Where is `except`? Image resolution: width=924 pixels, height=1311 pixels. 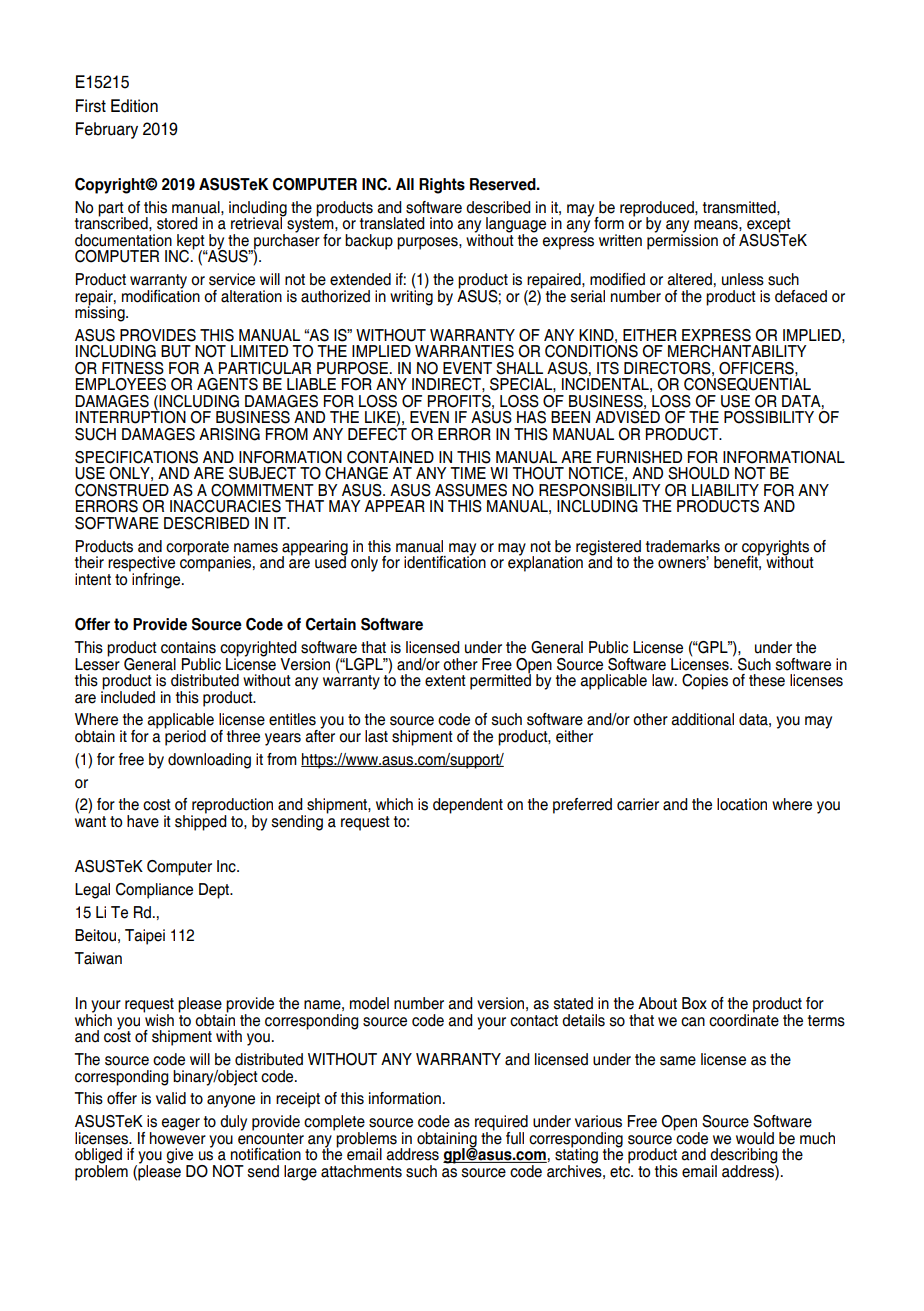
except is located at coordinates (769, 226).
